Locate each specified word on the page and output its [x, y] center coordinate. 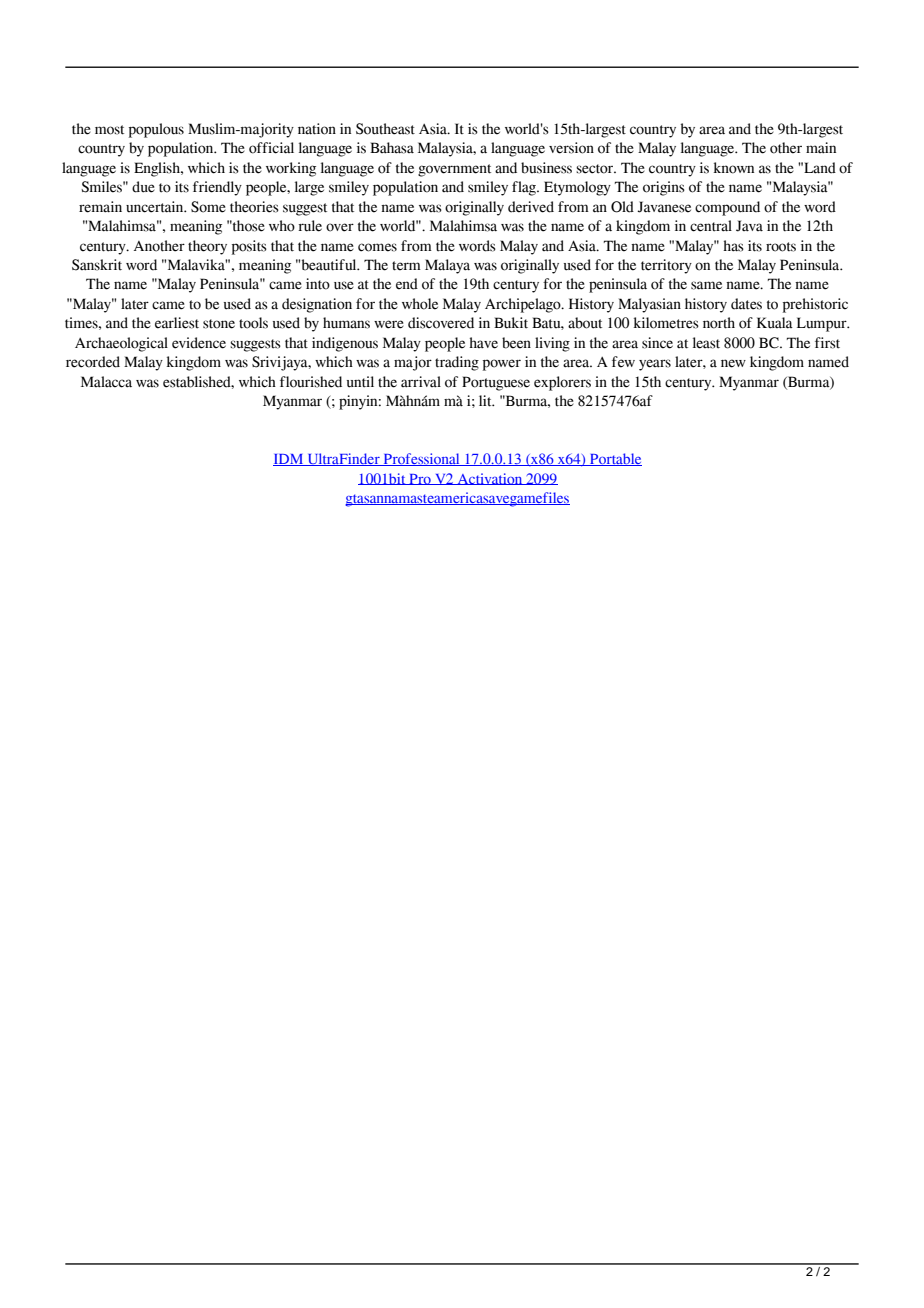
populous [156, 130]
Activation [490, 479]
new [733, 363]
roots [781, 247]
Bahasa [392, 148]
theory [207, 247]
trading [457, 363]
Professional [421, 459]
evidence [199, 343]
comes [377, 247]
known [734, 168]
